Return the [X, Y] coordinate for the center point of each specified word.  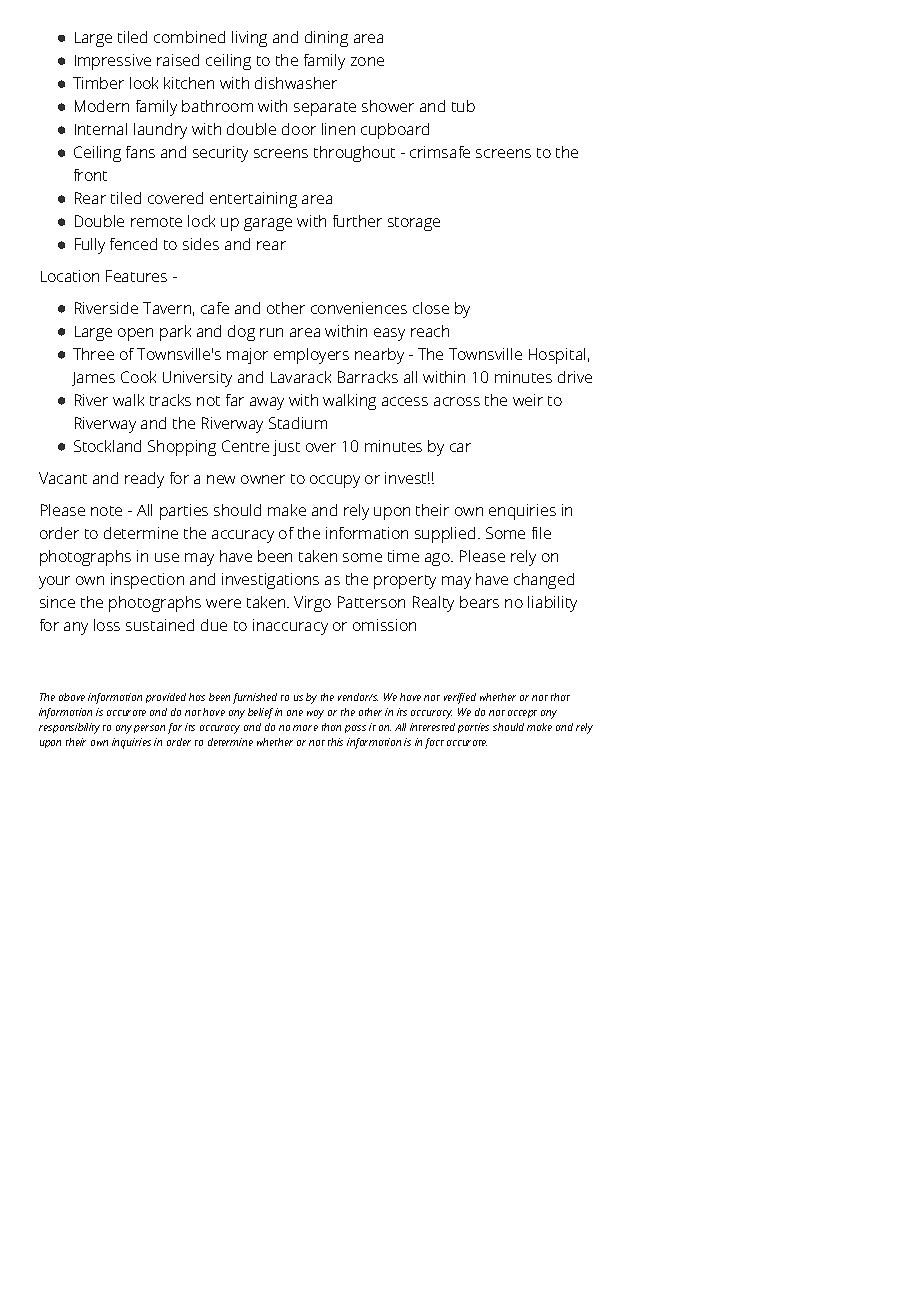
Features [136, 276]
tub [463, 106]
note [106, 511]
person [149, 729]
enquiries [522, 512]
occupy [335, 481]
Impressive [113, 62]
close [431, 308]
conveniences [359, 308]
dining [326, 39]
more [305, 728]
